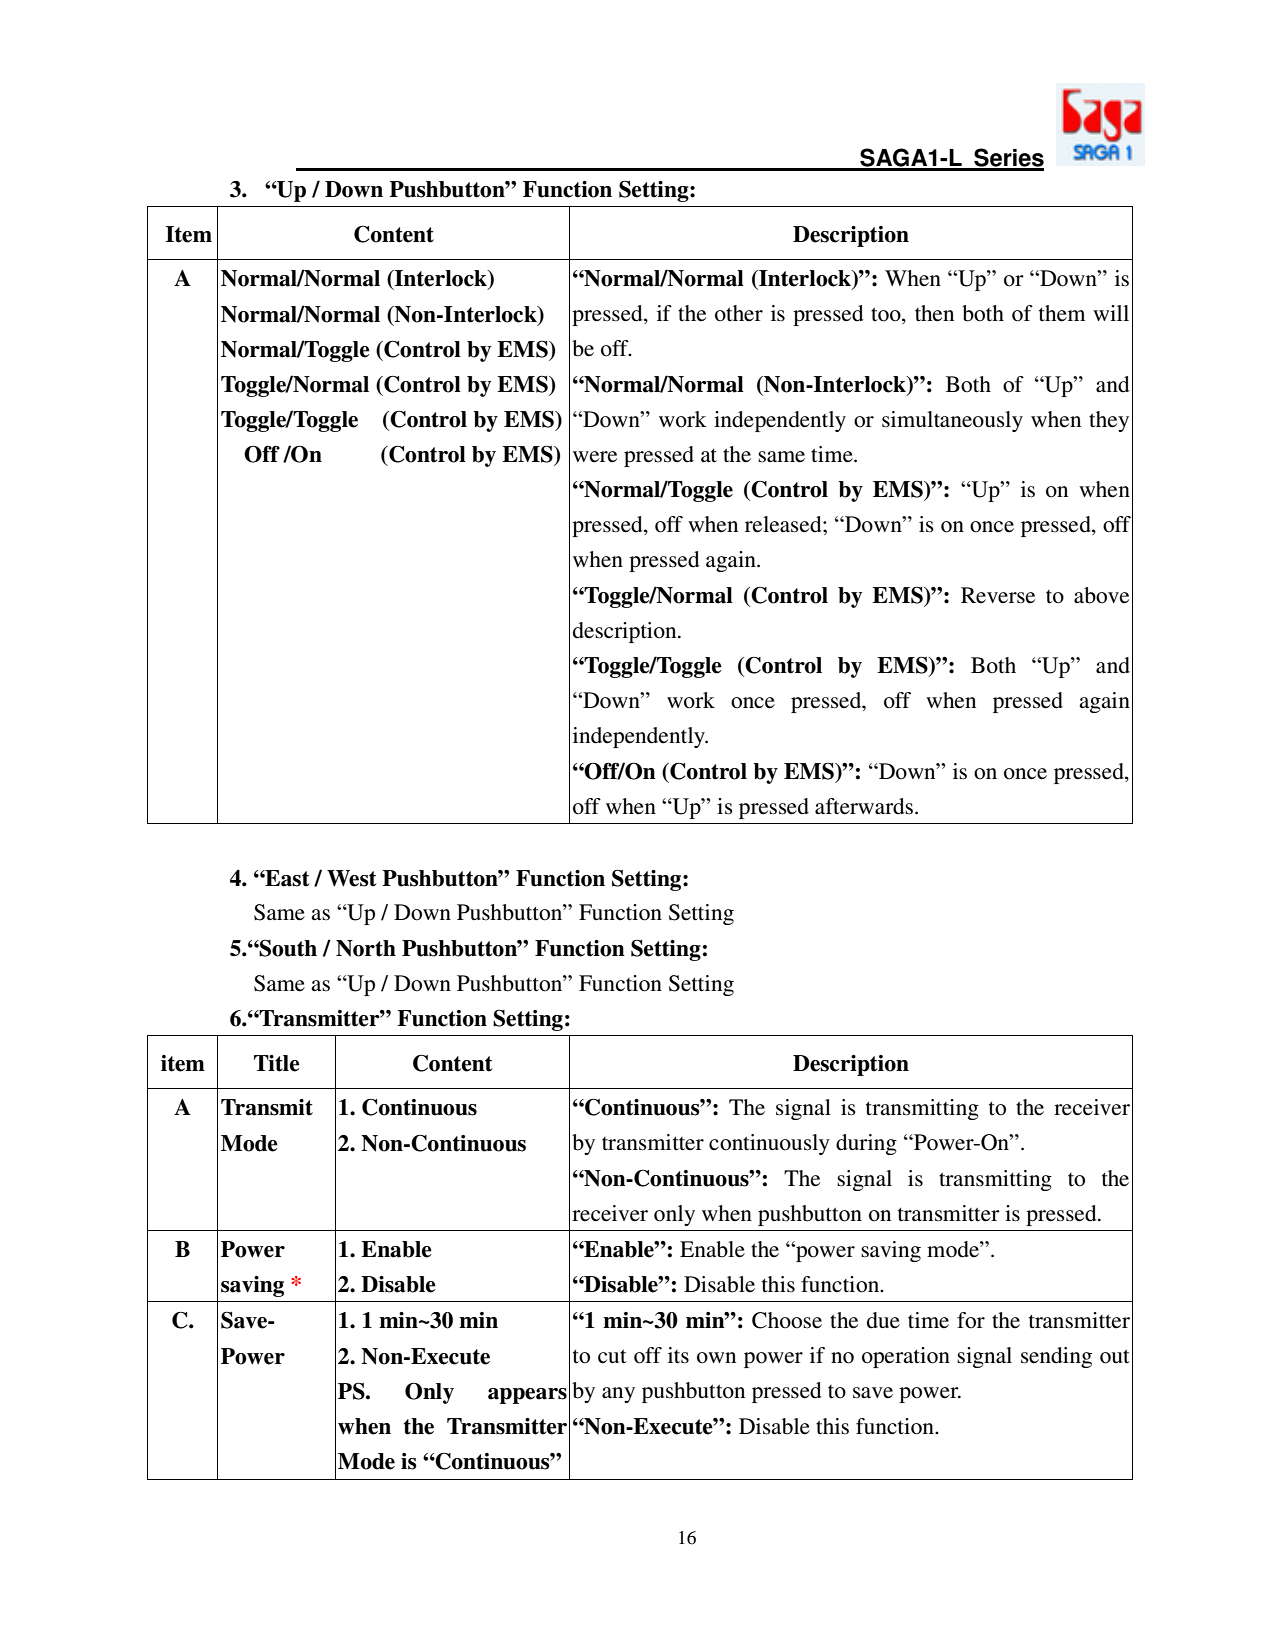  Describe the element at coordinates (595, 457) in the document. I see `were` at that location.
